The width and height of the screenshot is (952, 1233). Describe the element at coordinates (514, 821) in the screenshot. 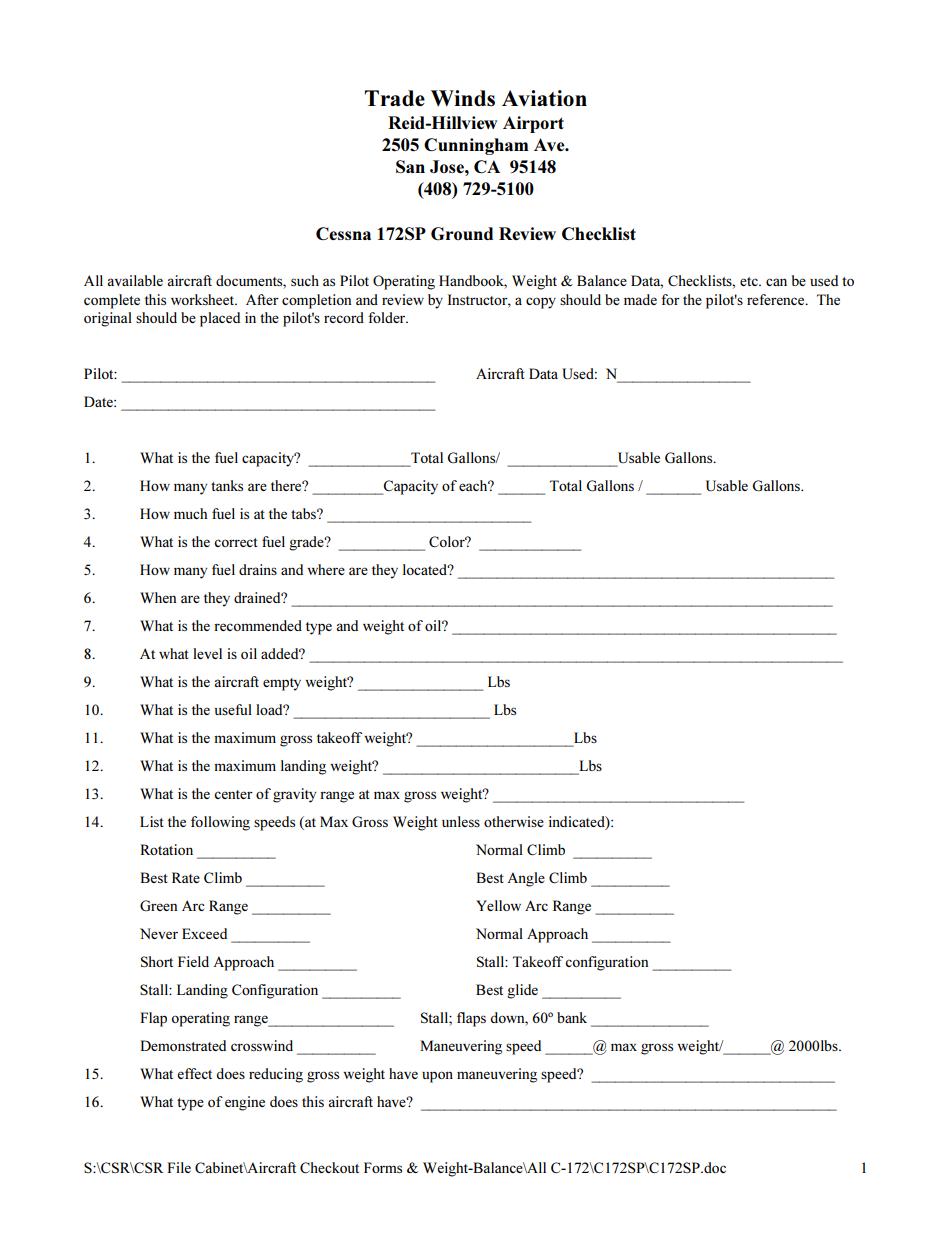

I see `otherwise` at that location.
